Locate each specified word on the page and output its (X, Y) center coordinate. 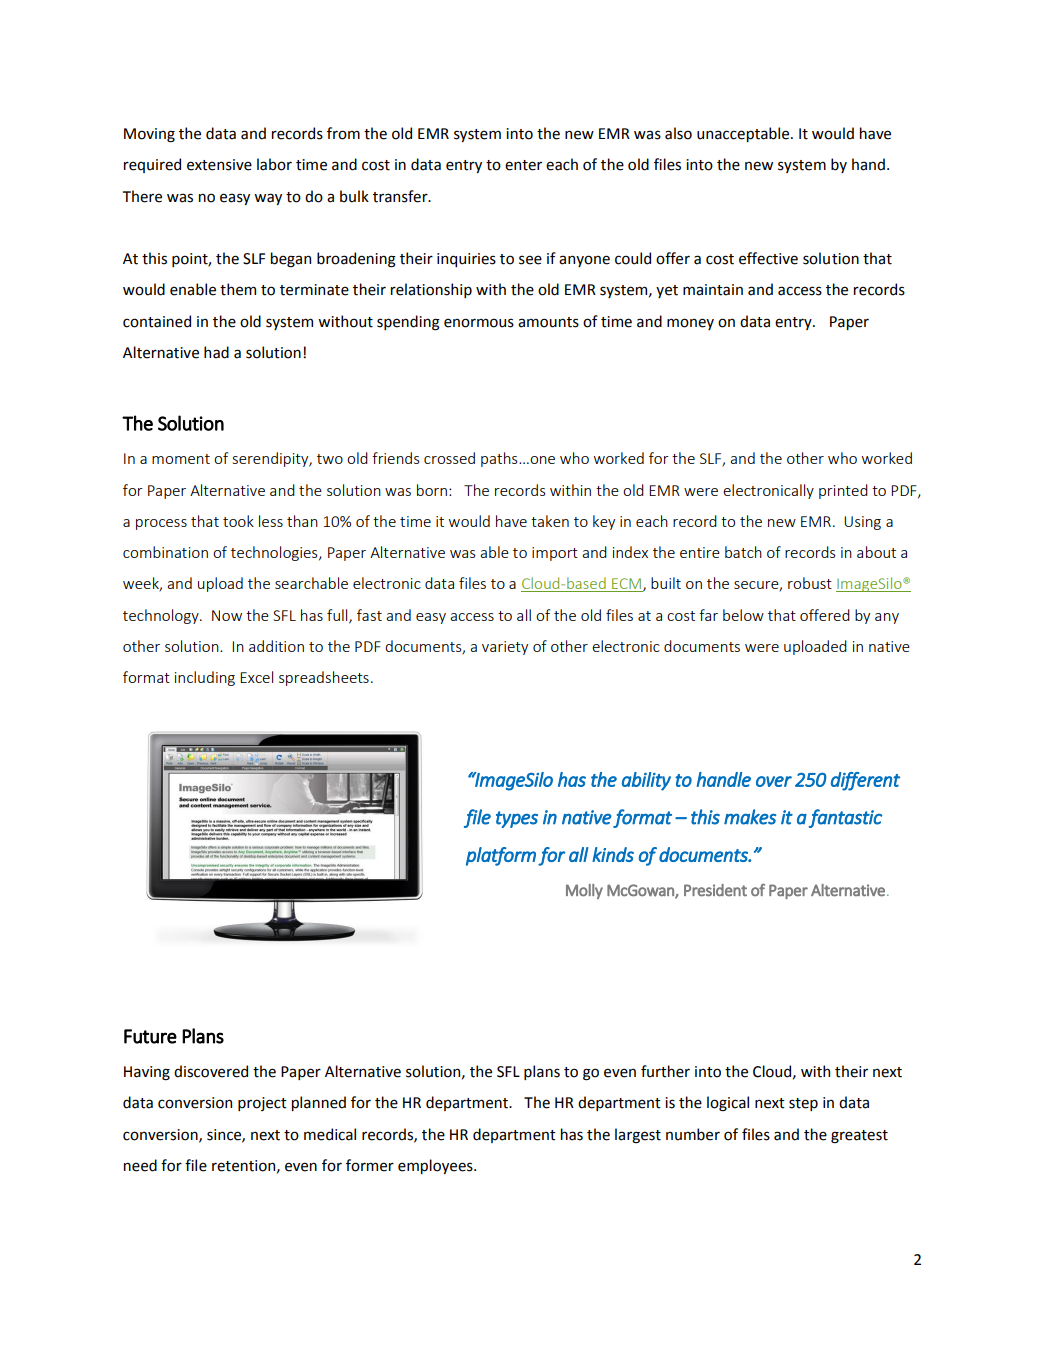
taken (550, 521)
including (205, 678)
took (238, 521)
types (517, 819)
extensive (219, 165)
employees (436, 1166)
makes (750, 817)
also (678, 133)
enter (523, 165)
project (262, 1104)
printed (843, 491)
